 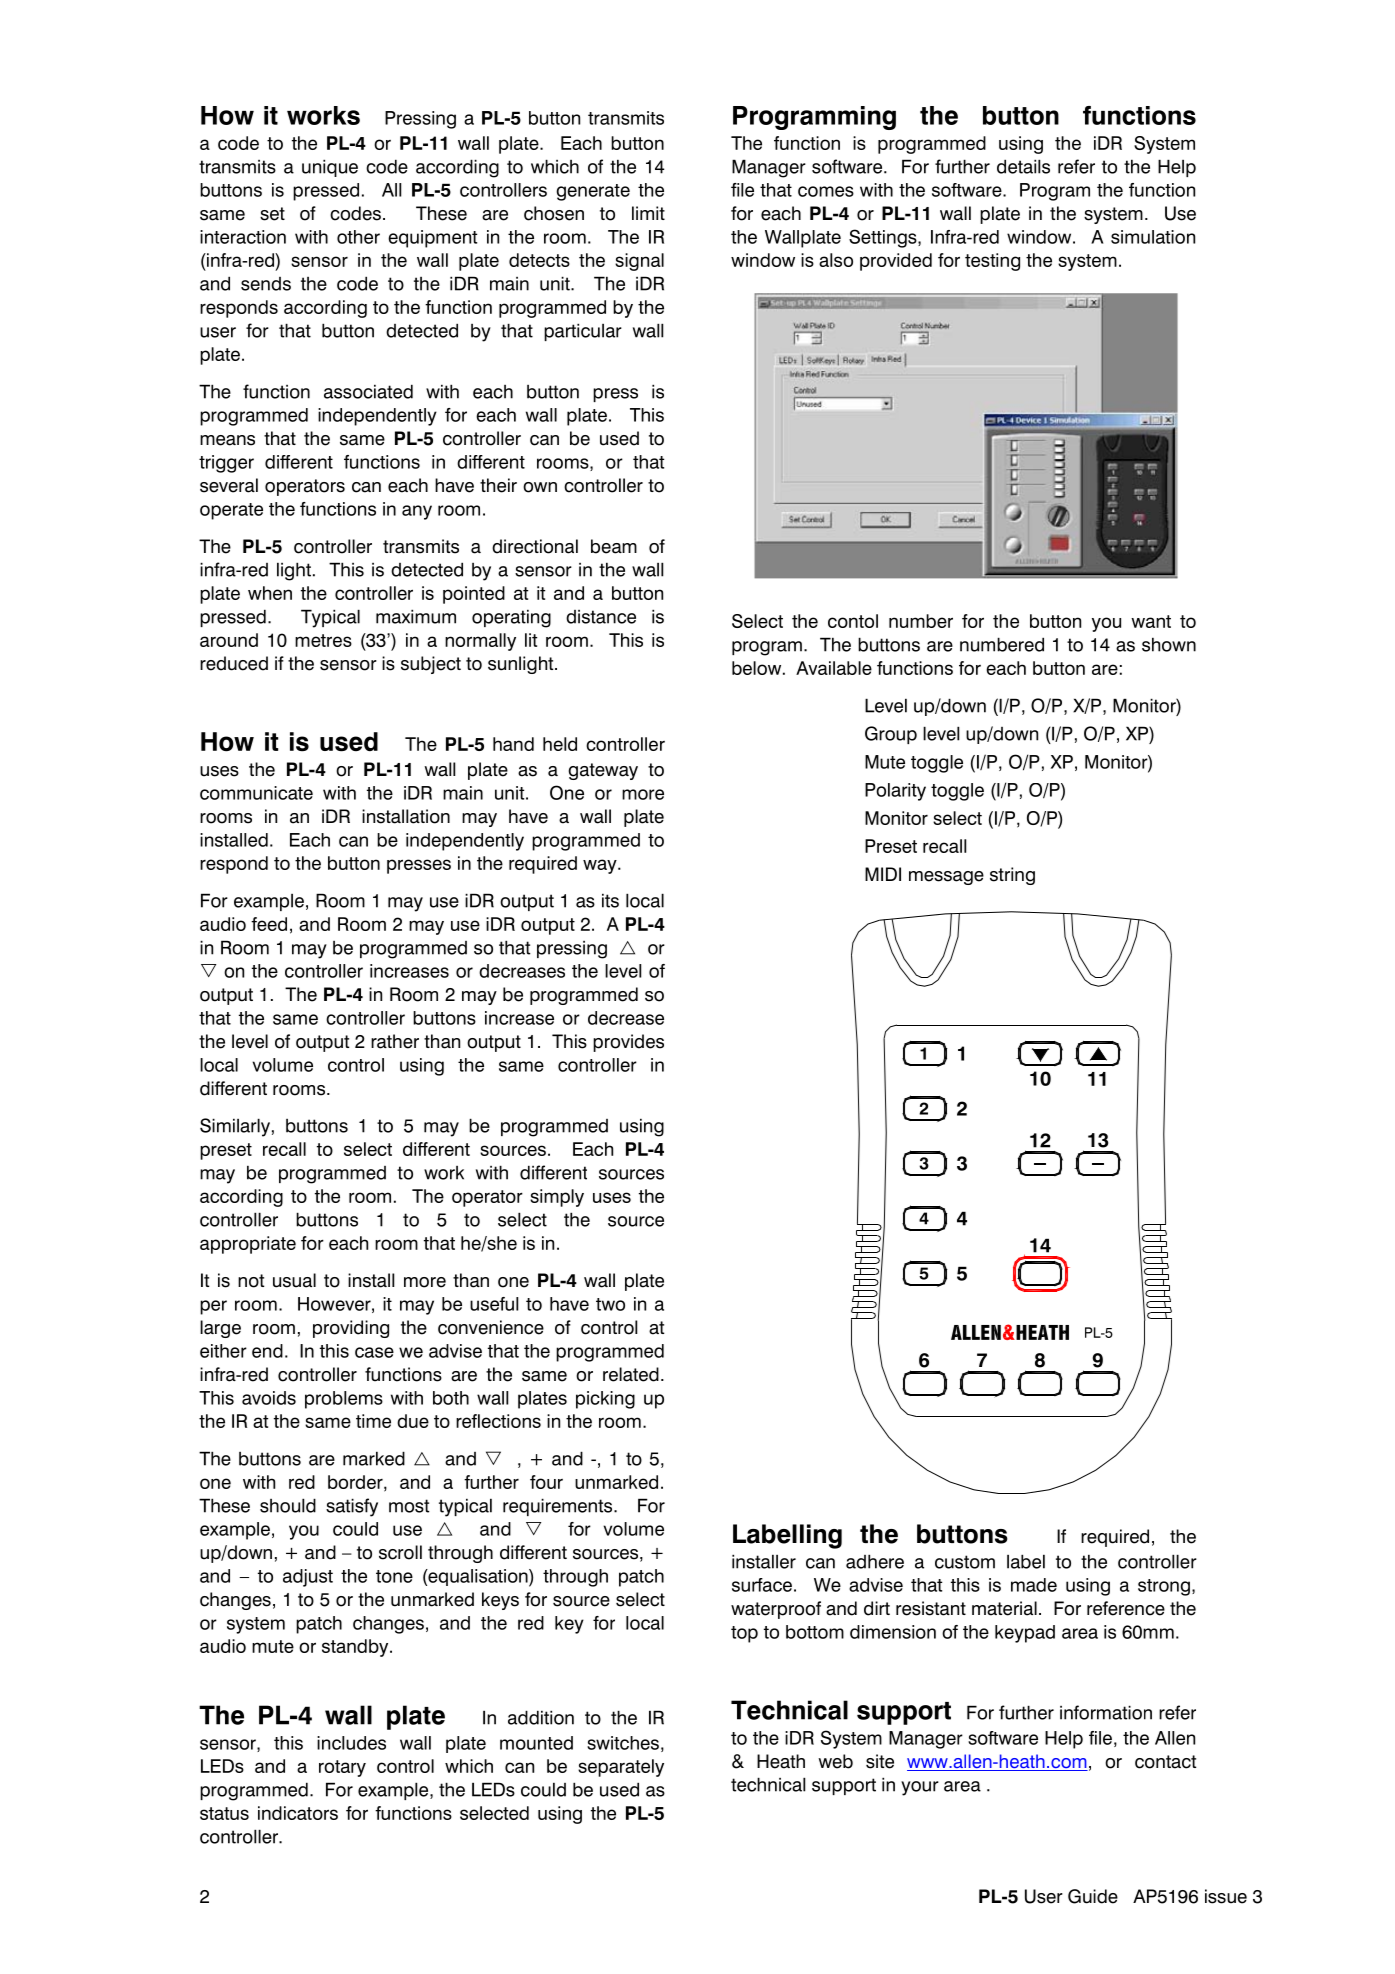 What do you see at coordinates (1153, 237) in the page?
I see `simulation` at bounding box center [1153, 237].
